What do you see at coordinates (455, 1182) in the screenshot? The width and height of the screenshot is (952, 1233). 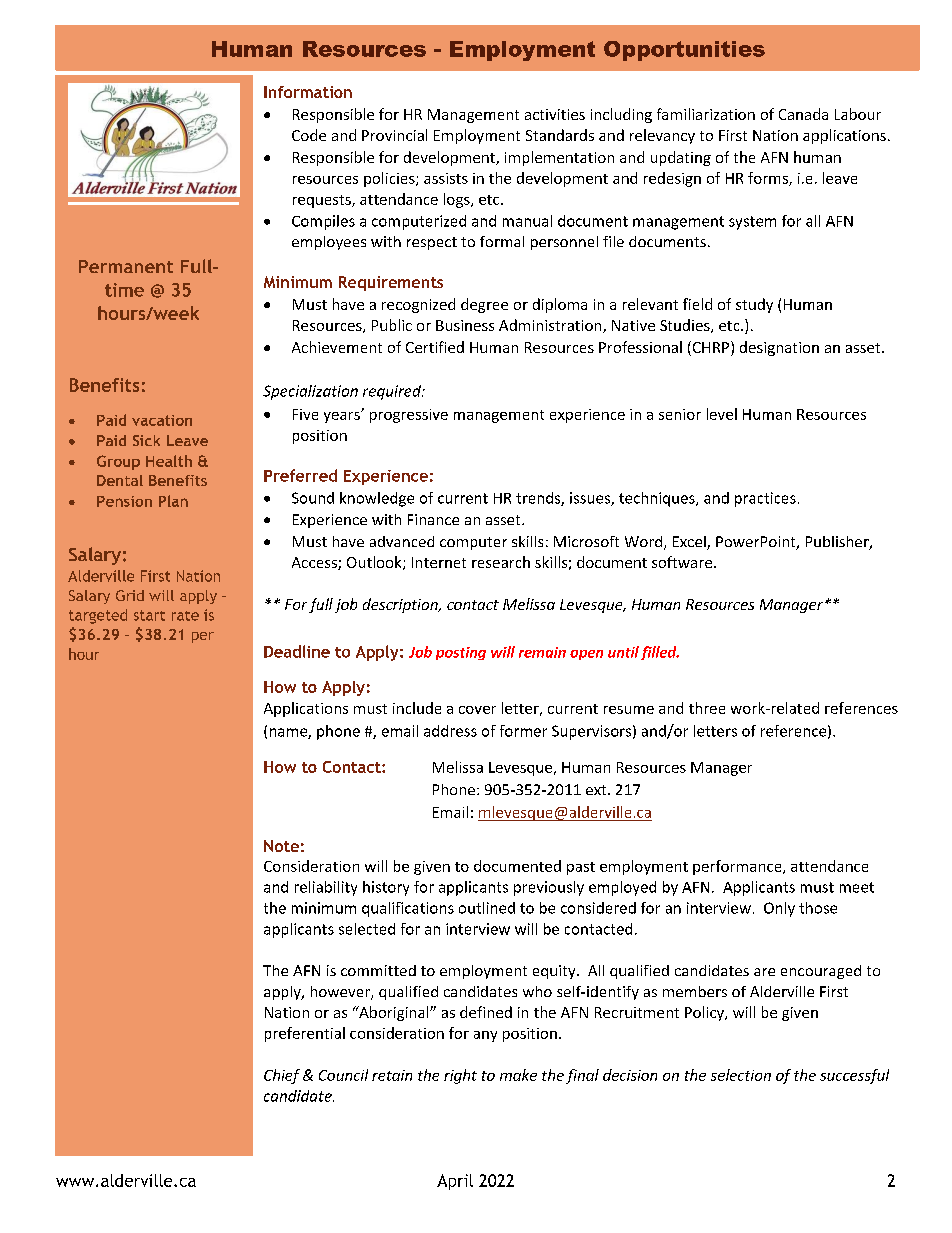 I see `April` at bounding box center [455, 1182].
